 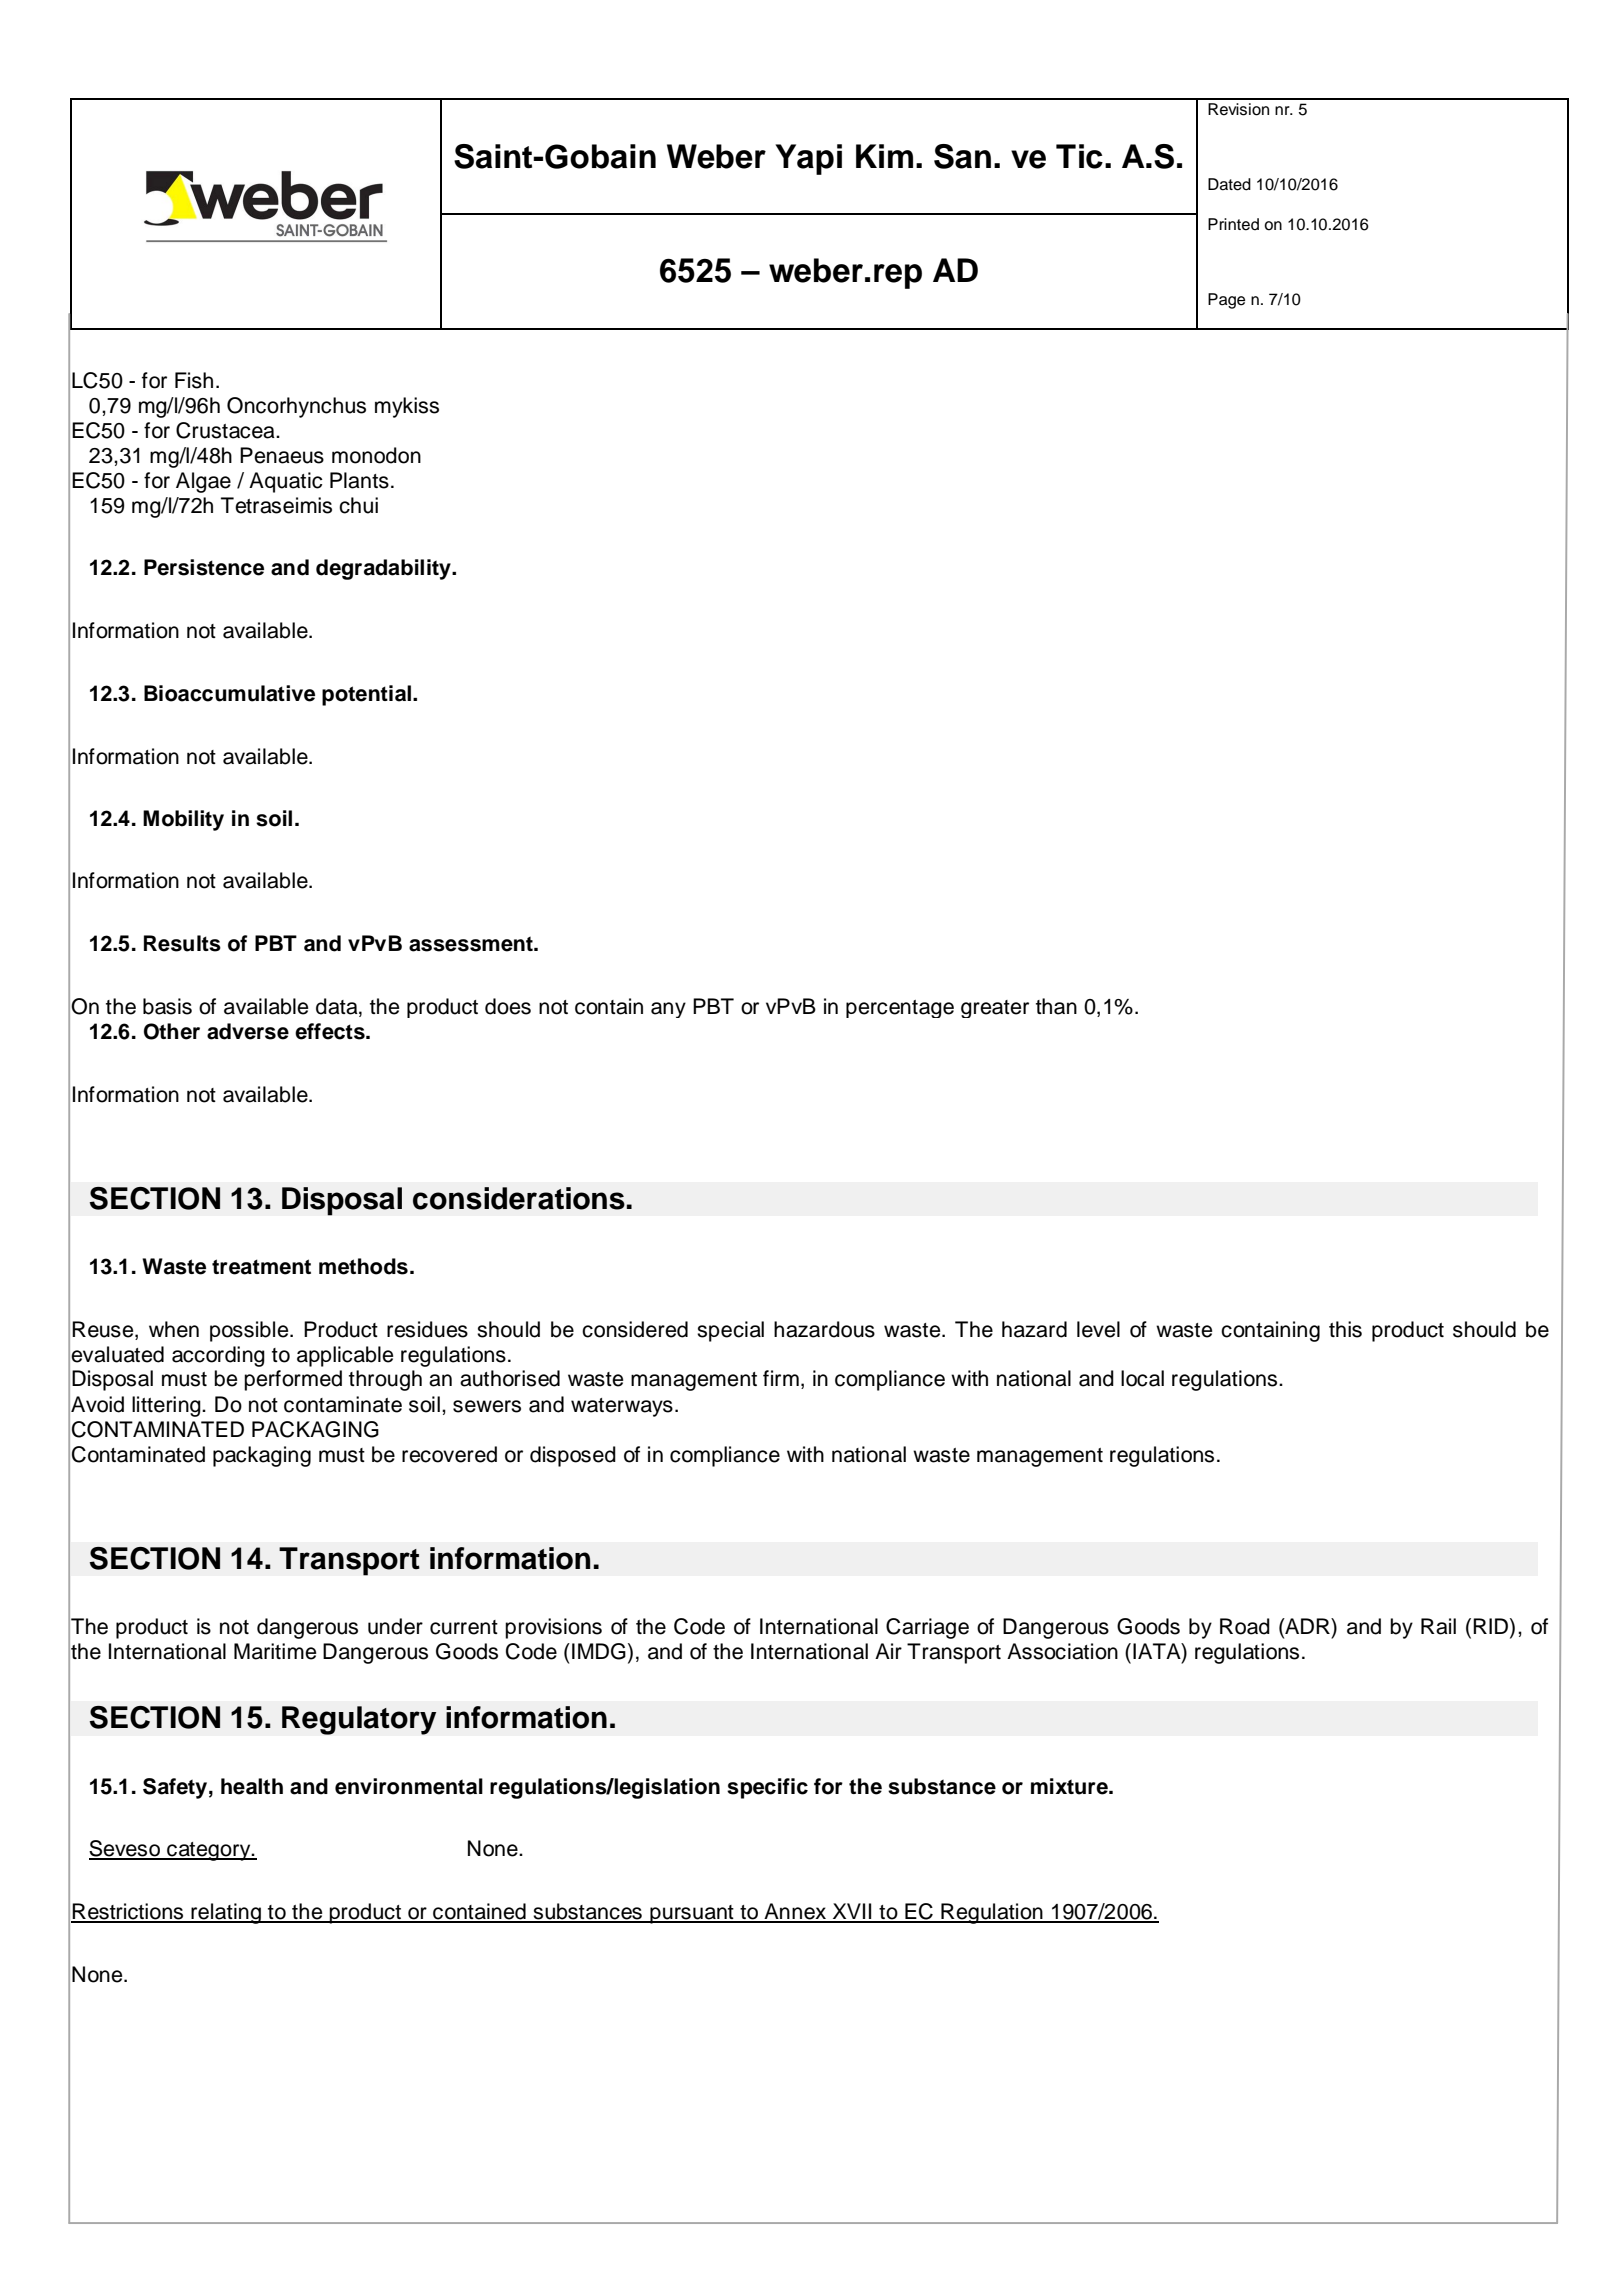 I want to click on Fish, so click(x=194, y=380).
